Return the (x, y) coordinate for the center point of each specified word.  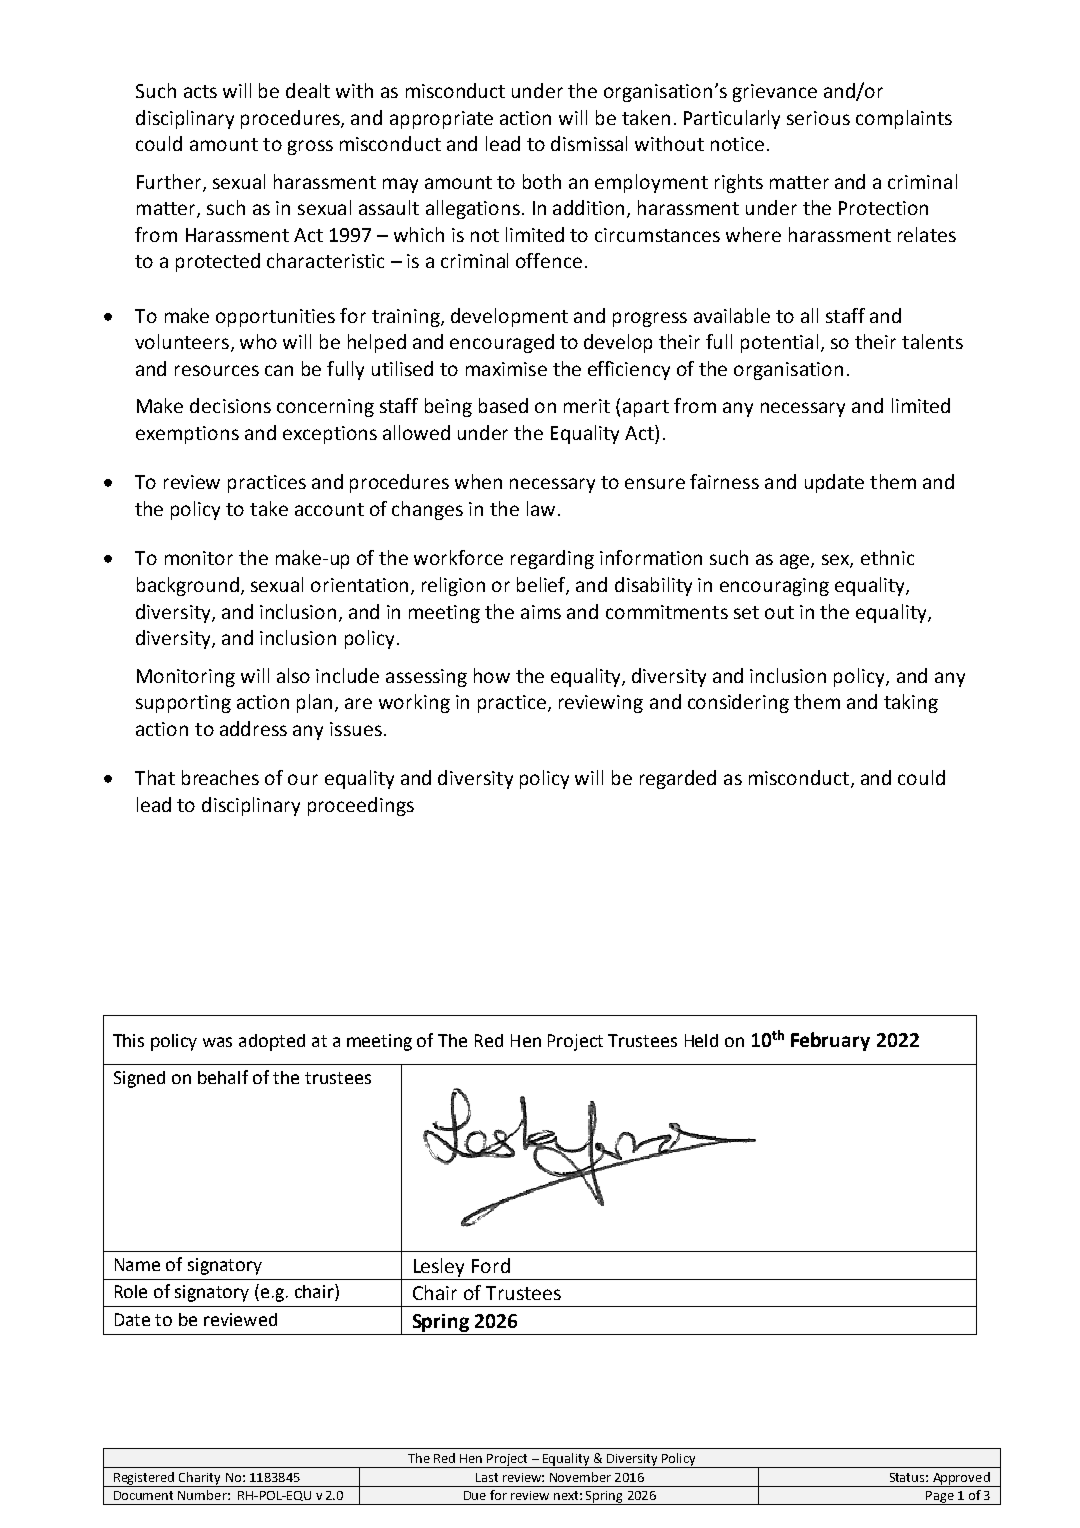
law (541, 508)
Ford (491, 1265)
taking (911, 703)
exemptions (187, 435)
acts (200, 91)
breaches (220, 777)
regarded (678, 779)
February (830, 1041)
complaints (904, 119)
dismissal (589, 143)
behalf (223, 1077)
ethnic (887, 557)
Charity (200, 1479)
